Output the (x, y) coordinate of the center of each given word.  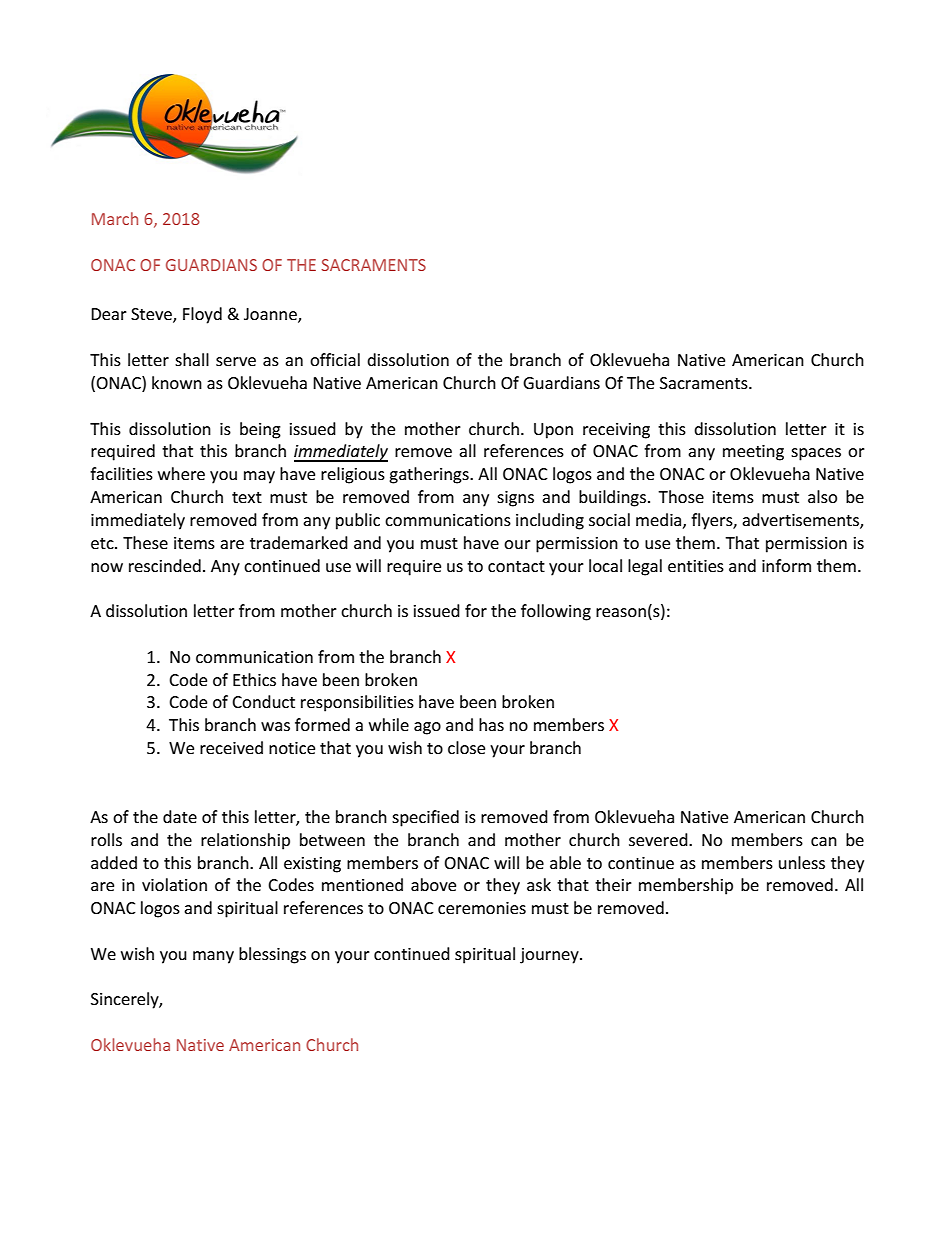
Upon (553, 431)
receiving (616, 431)
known (177, 382)
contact (516, 566)
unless (802, 862)
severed (659, 839)
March (115, 218)
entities (696, 566)
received (231, 747)
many (213, 957)
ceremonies (482, 908)
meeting (753, 453)
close (466, 747)
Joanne (271, 315)
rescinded (165, 565)
